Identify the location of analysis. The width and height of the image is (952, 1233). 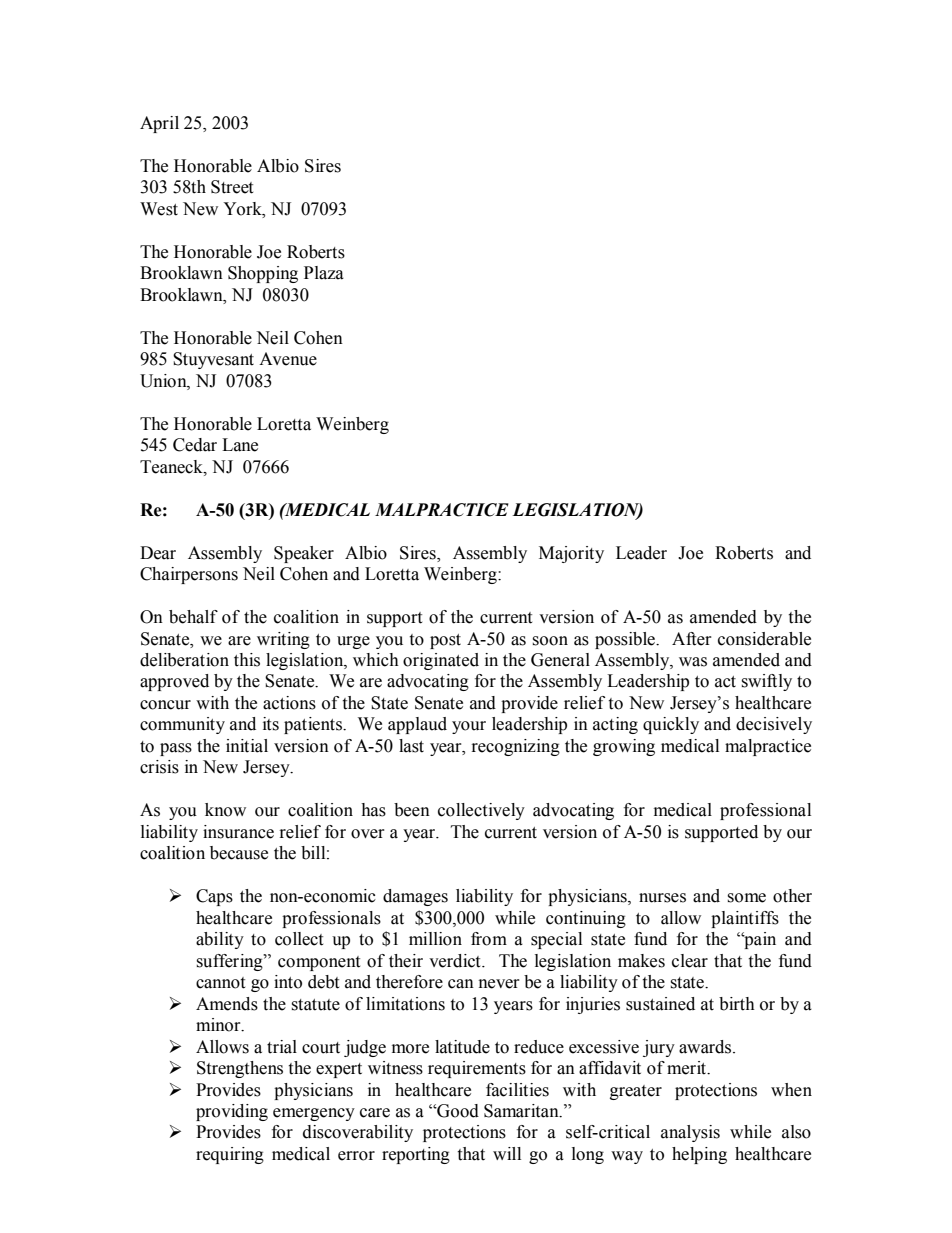
(690, 1133).
